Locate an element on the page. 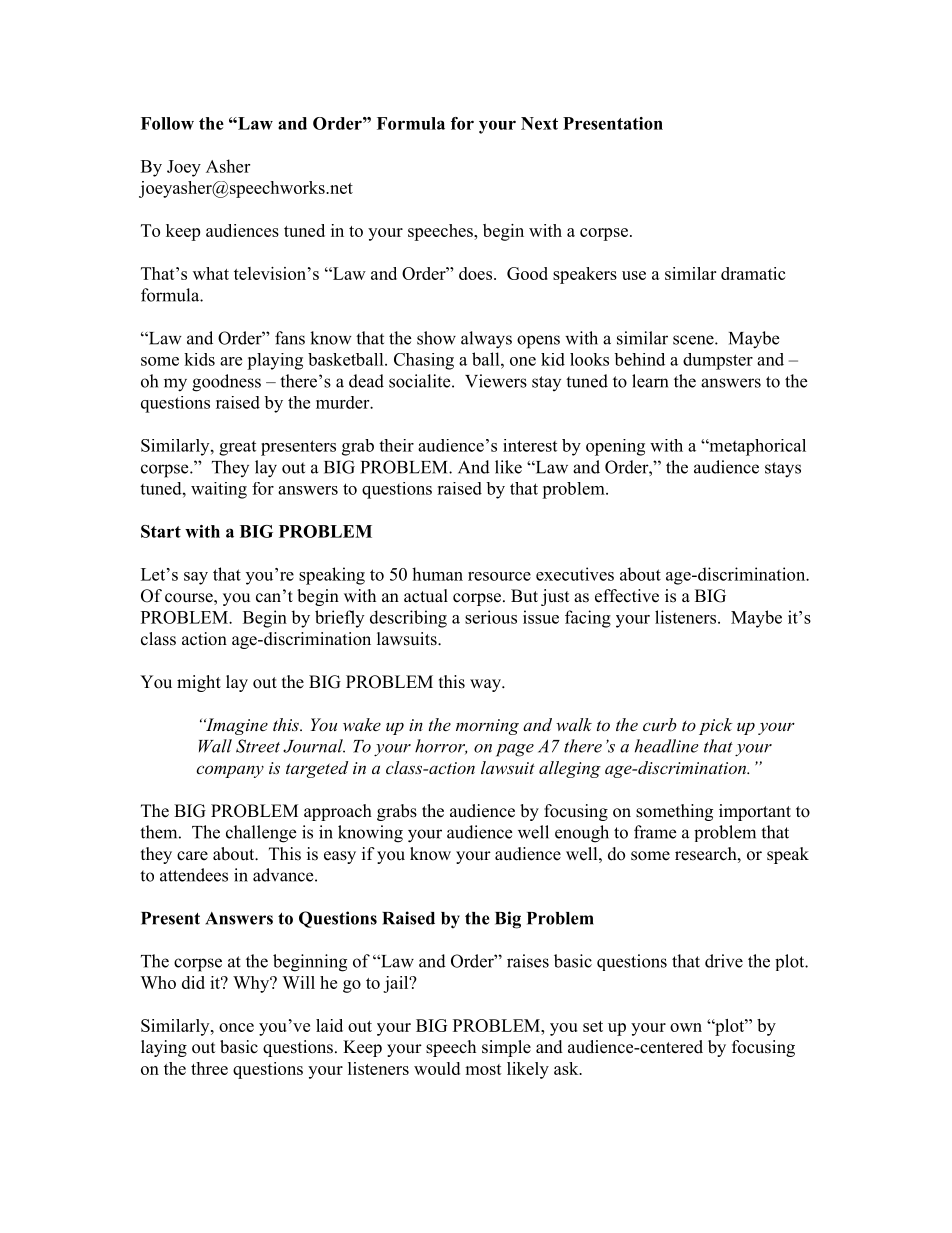  own is located at coordinates (686, 1027).
